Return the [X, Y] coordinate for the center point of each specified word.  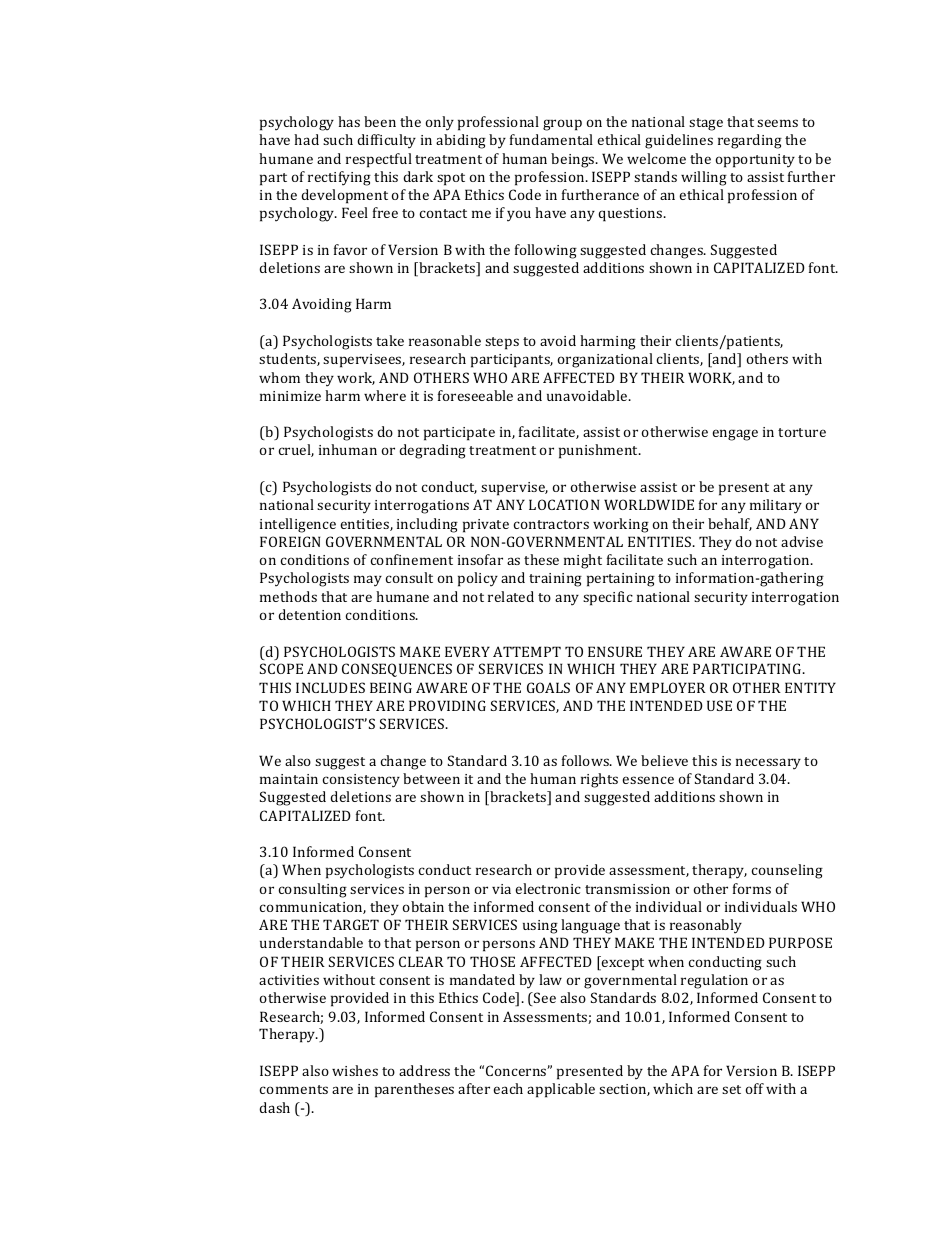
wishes [355, 1070]
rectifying [339, 178]
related [511, 596]
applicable [561, 1090]
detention [309, 614]
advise [802, 541]
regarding [750, 141]
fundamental [551, 139]
